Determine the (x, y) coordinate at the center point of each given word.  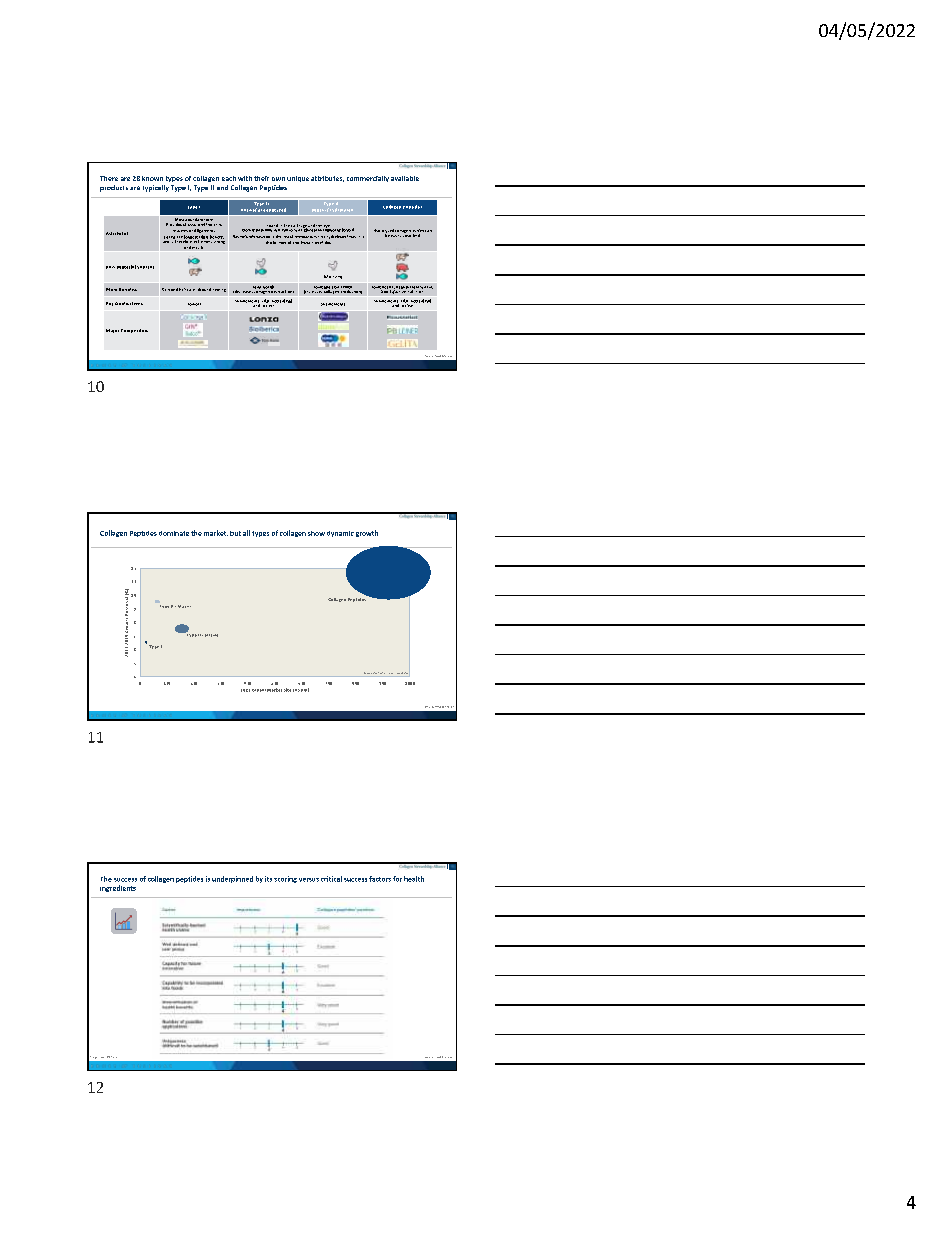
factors (380, 879)
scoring (285, 879)
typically (156, 188)
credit (102, 1057)
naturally (264, 229)
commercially (368, 179)
